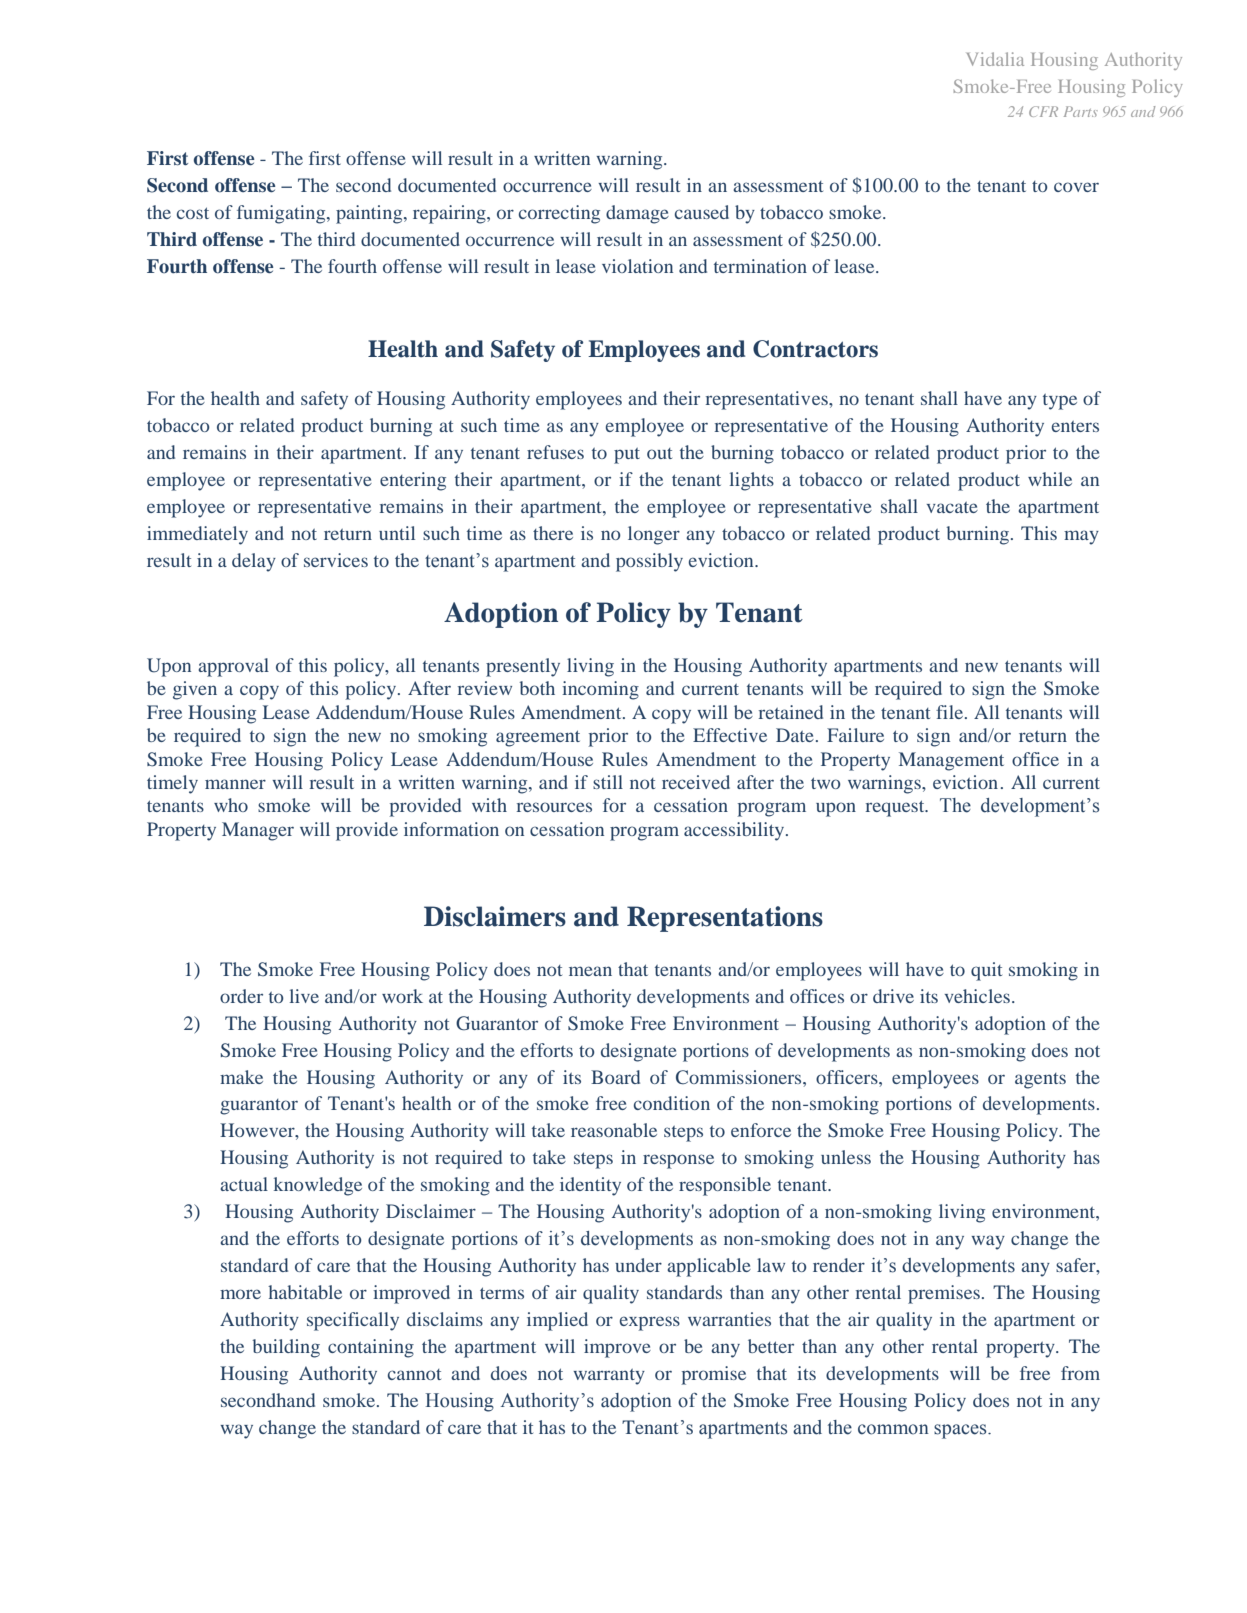 Image resolution: width=1247 pixels, height=1613 pixels. Describe the element at coordinates (282, 214) in the image. I see `fumigating` at that location.
